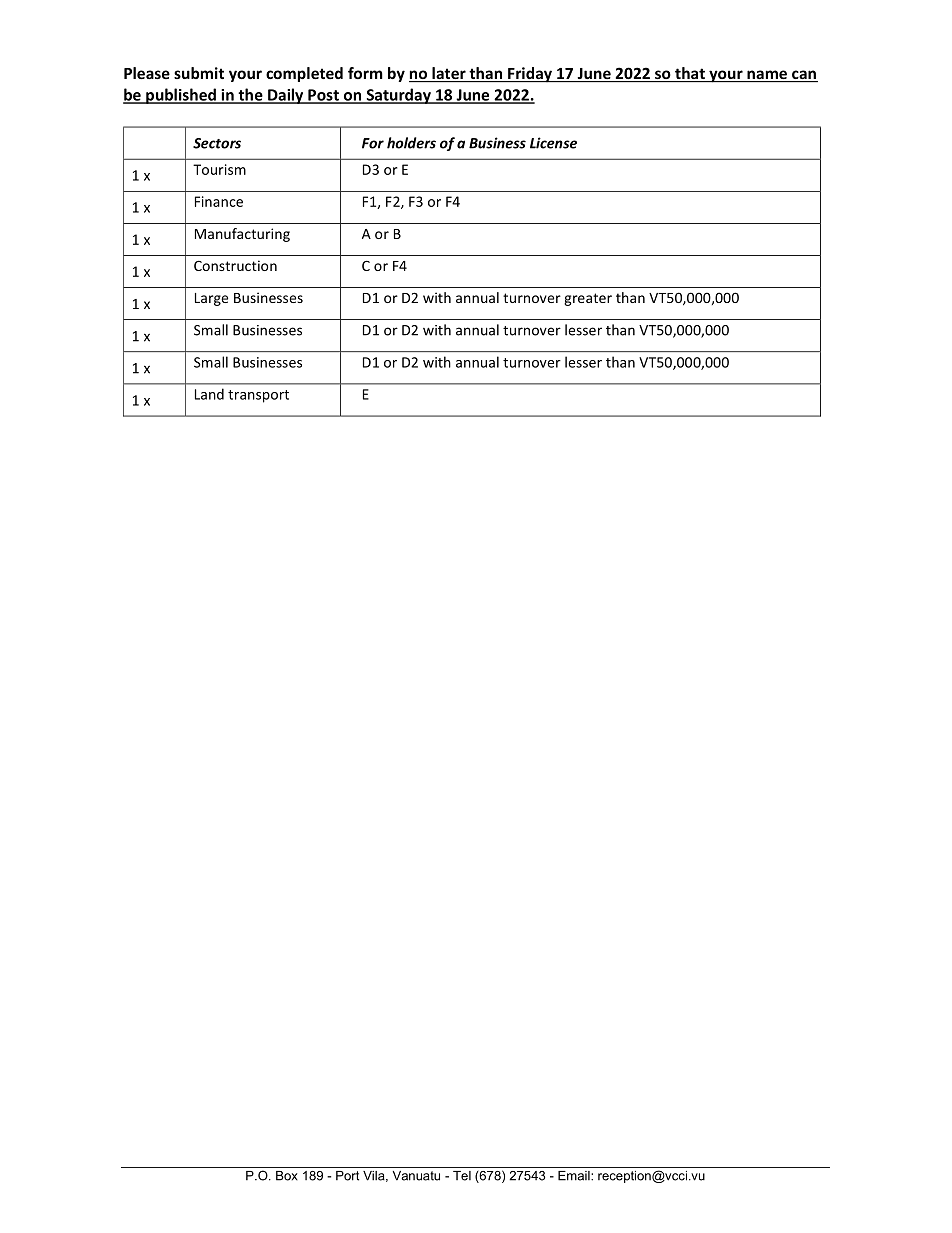  I want to click on Tel, so click(462, 1176).
